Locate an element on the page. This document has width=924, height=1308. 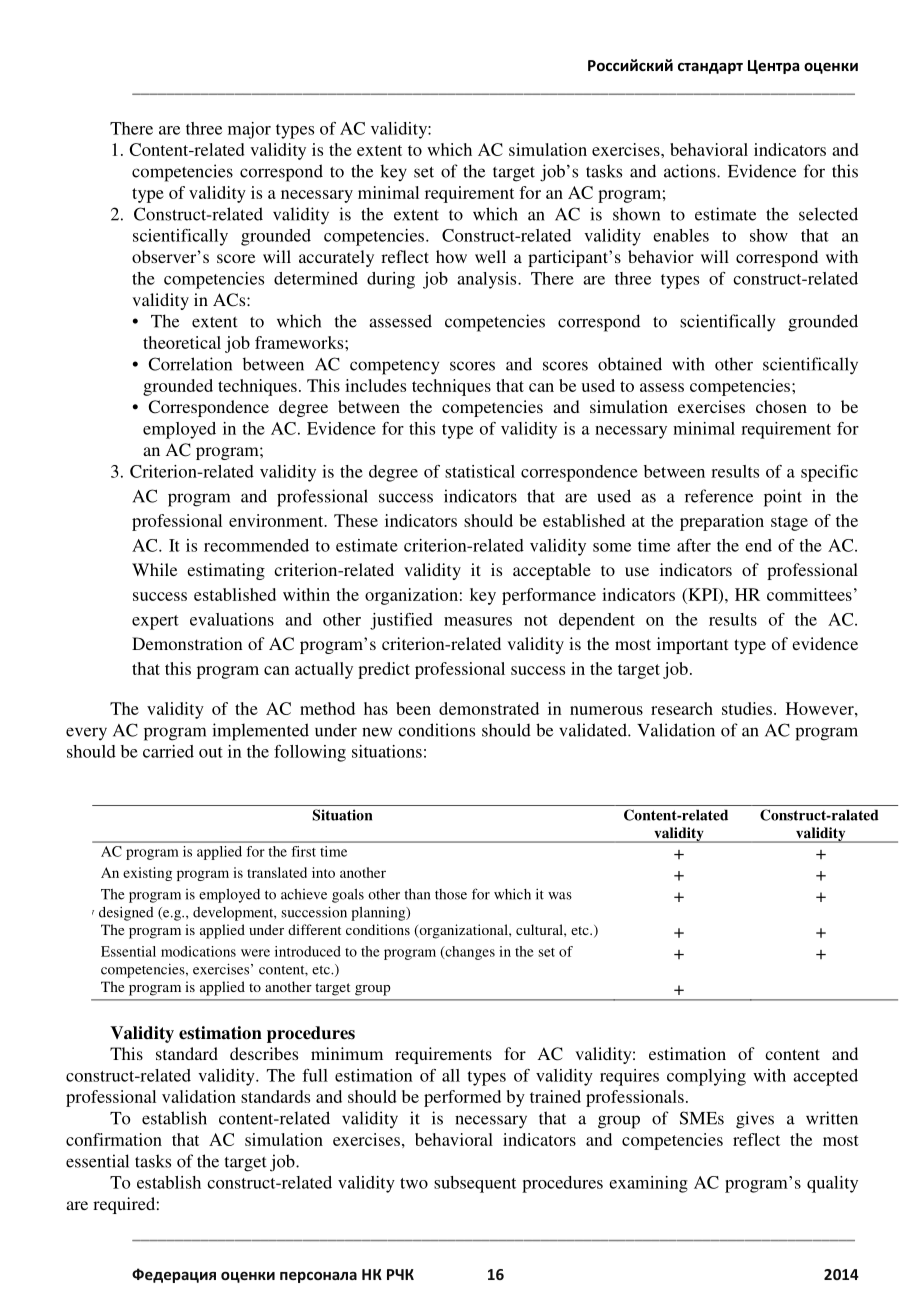
confirmation is located at coordinates (114, 1139).
